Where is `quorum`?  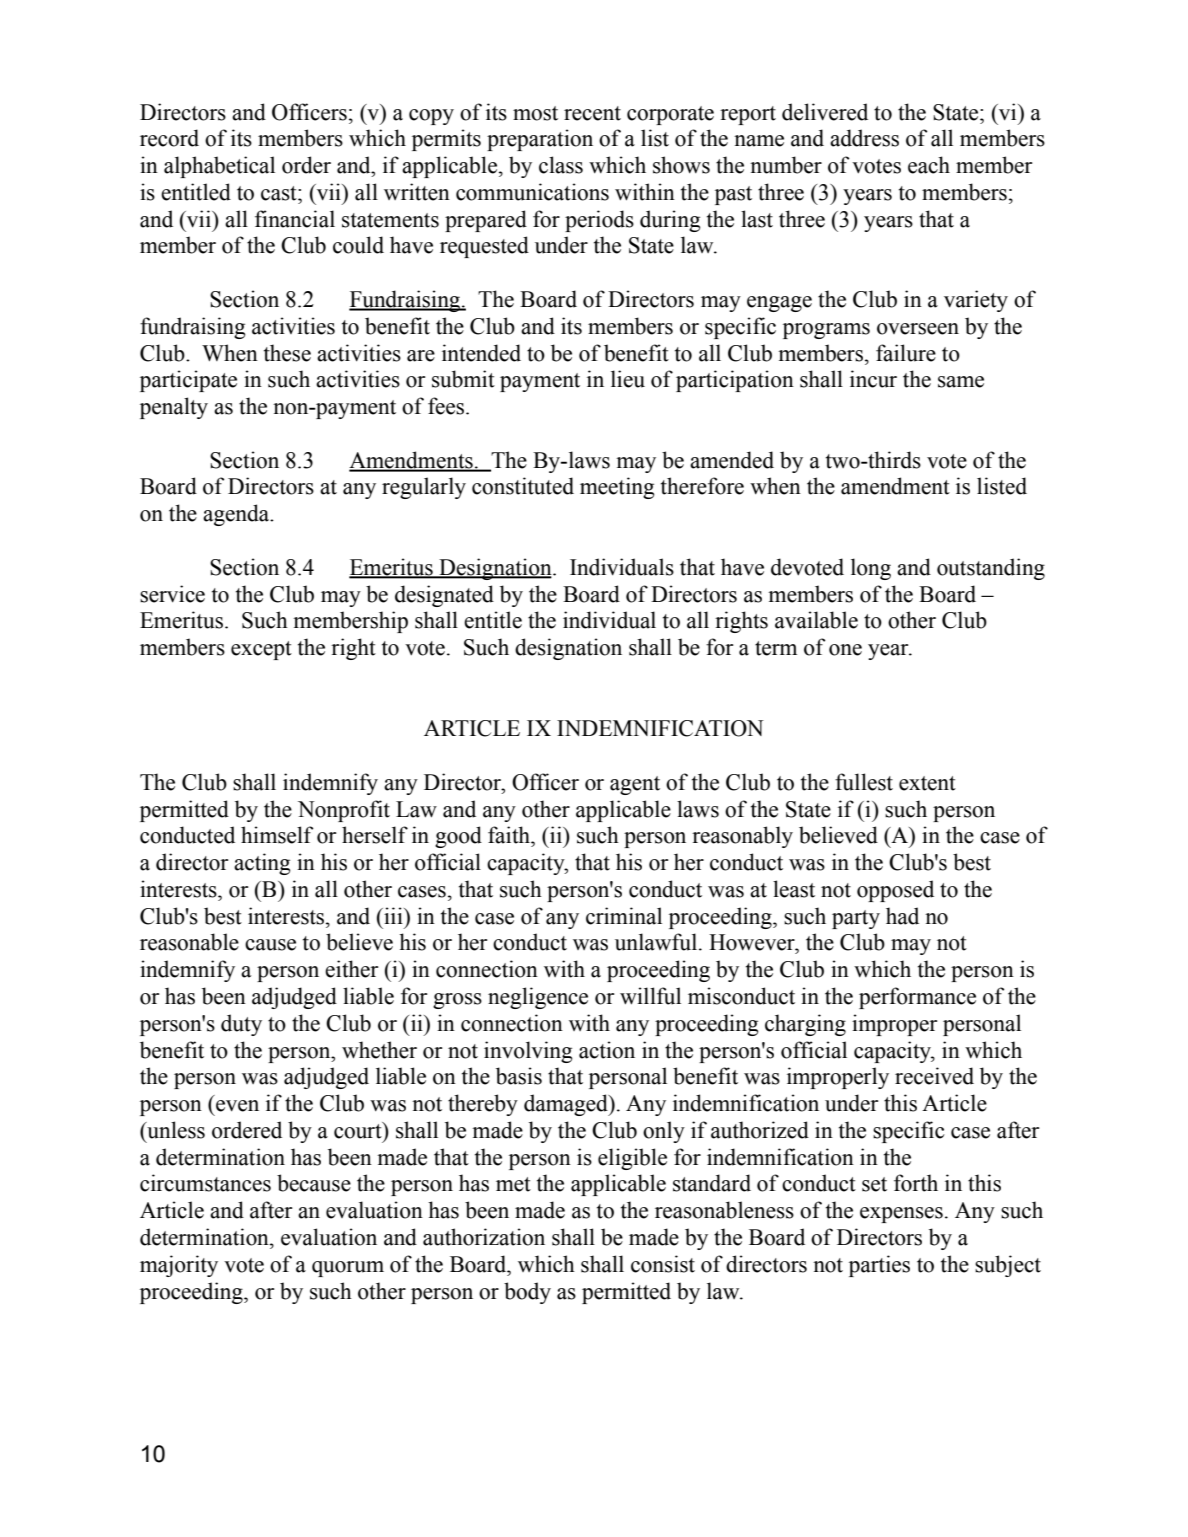
quorum is located at coordinates (348, 1269).
